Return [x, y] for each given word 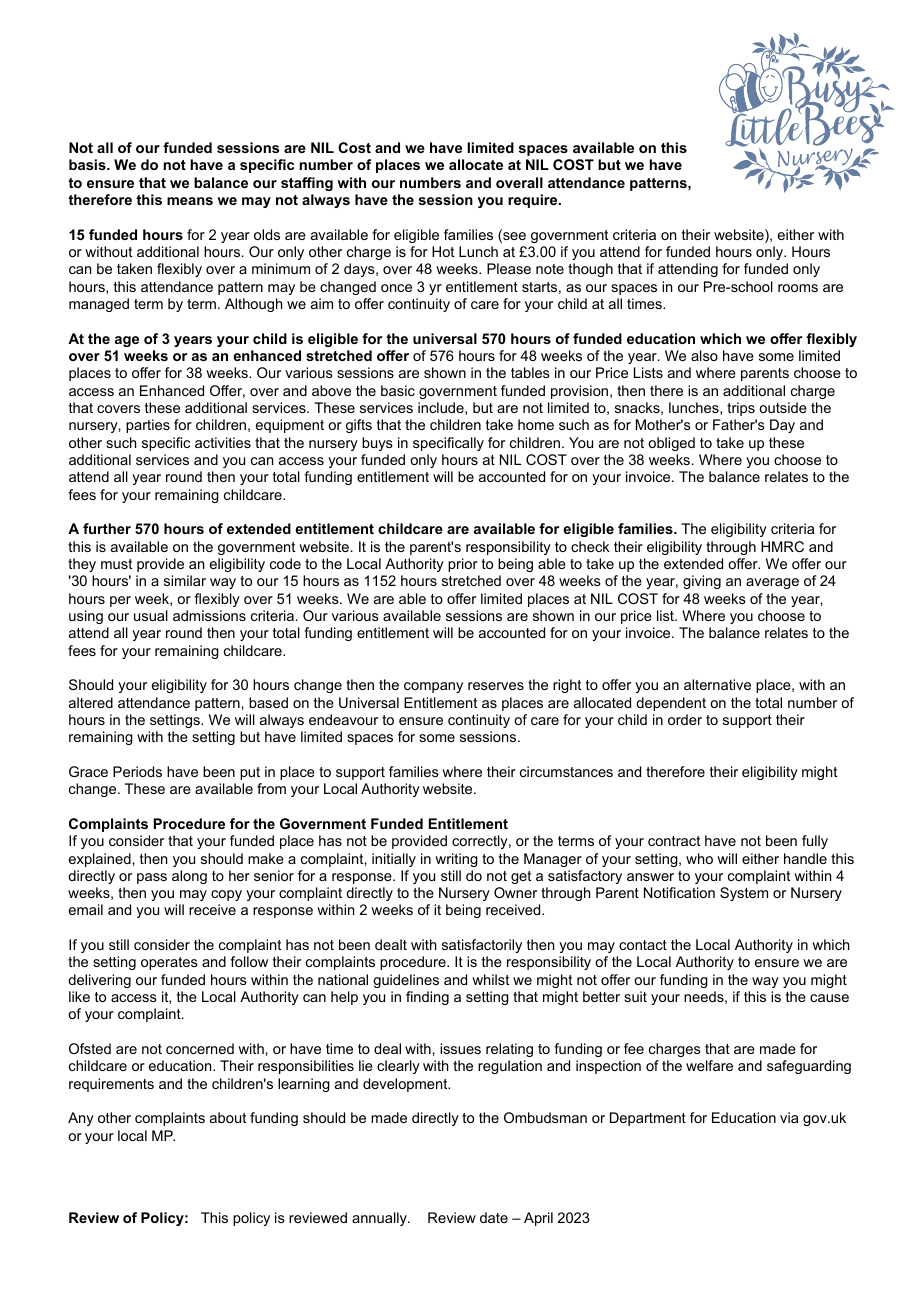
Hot [443, 251]
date [494, 1217]
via [789, 1117]
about [228, 1117]
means [190, 201]
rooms [798, 288]
